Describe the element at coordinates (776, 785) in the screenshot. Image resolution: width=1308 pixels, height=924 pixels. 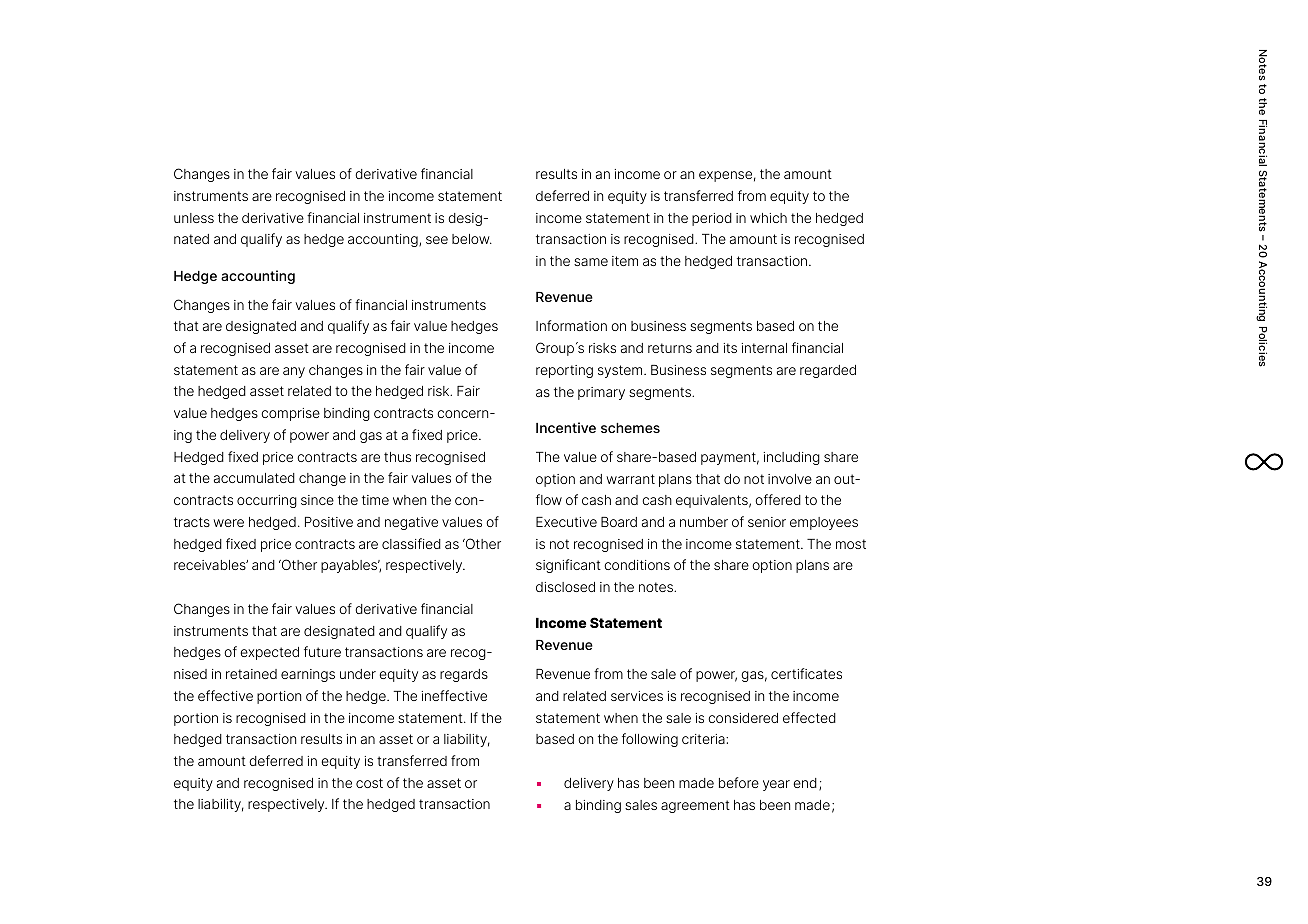
I see `year` at that location.
